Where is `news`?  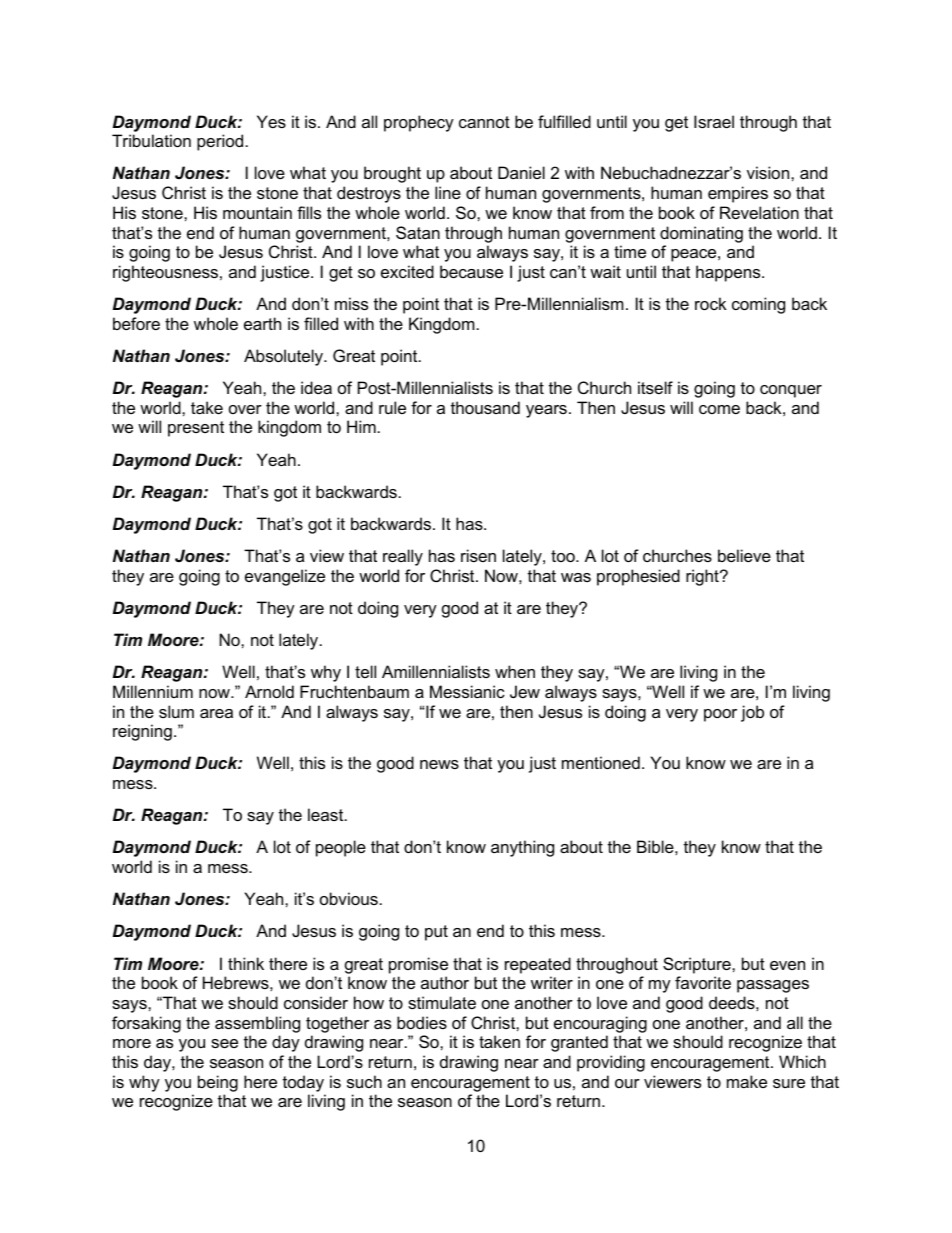
news is located at coordinates (439, 764).
